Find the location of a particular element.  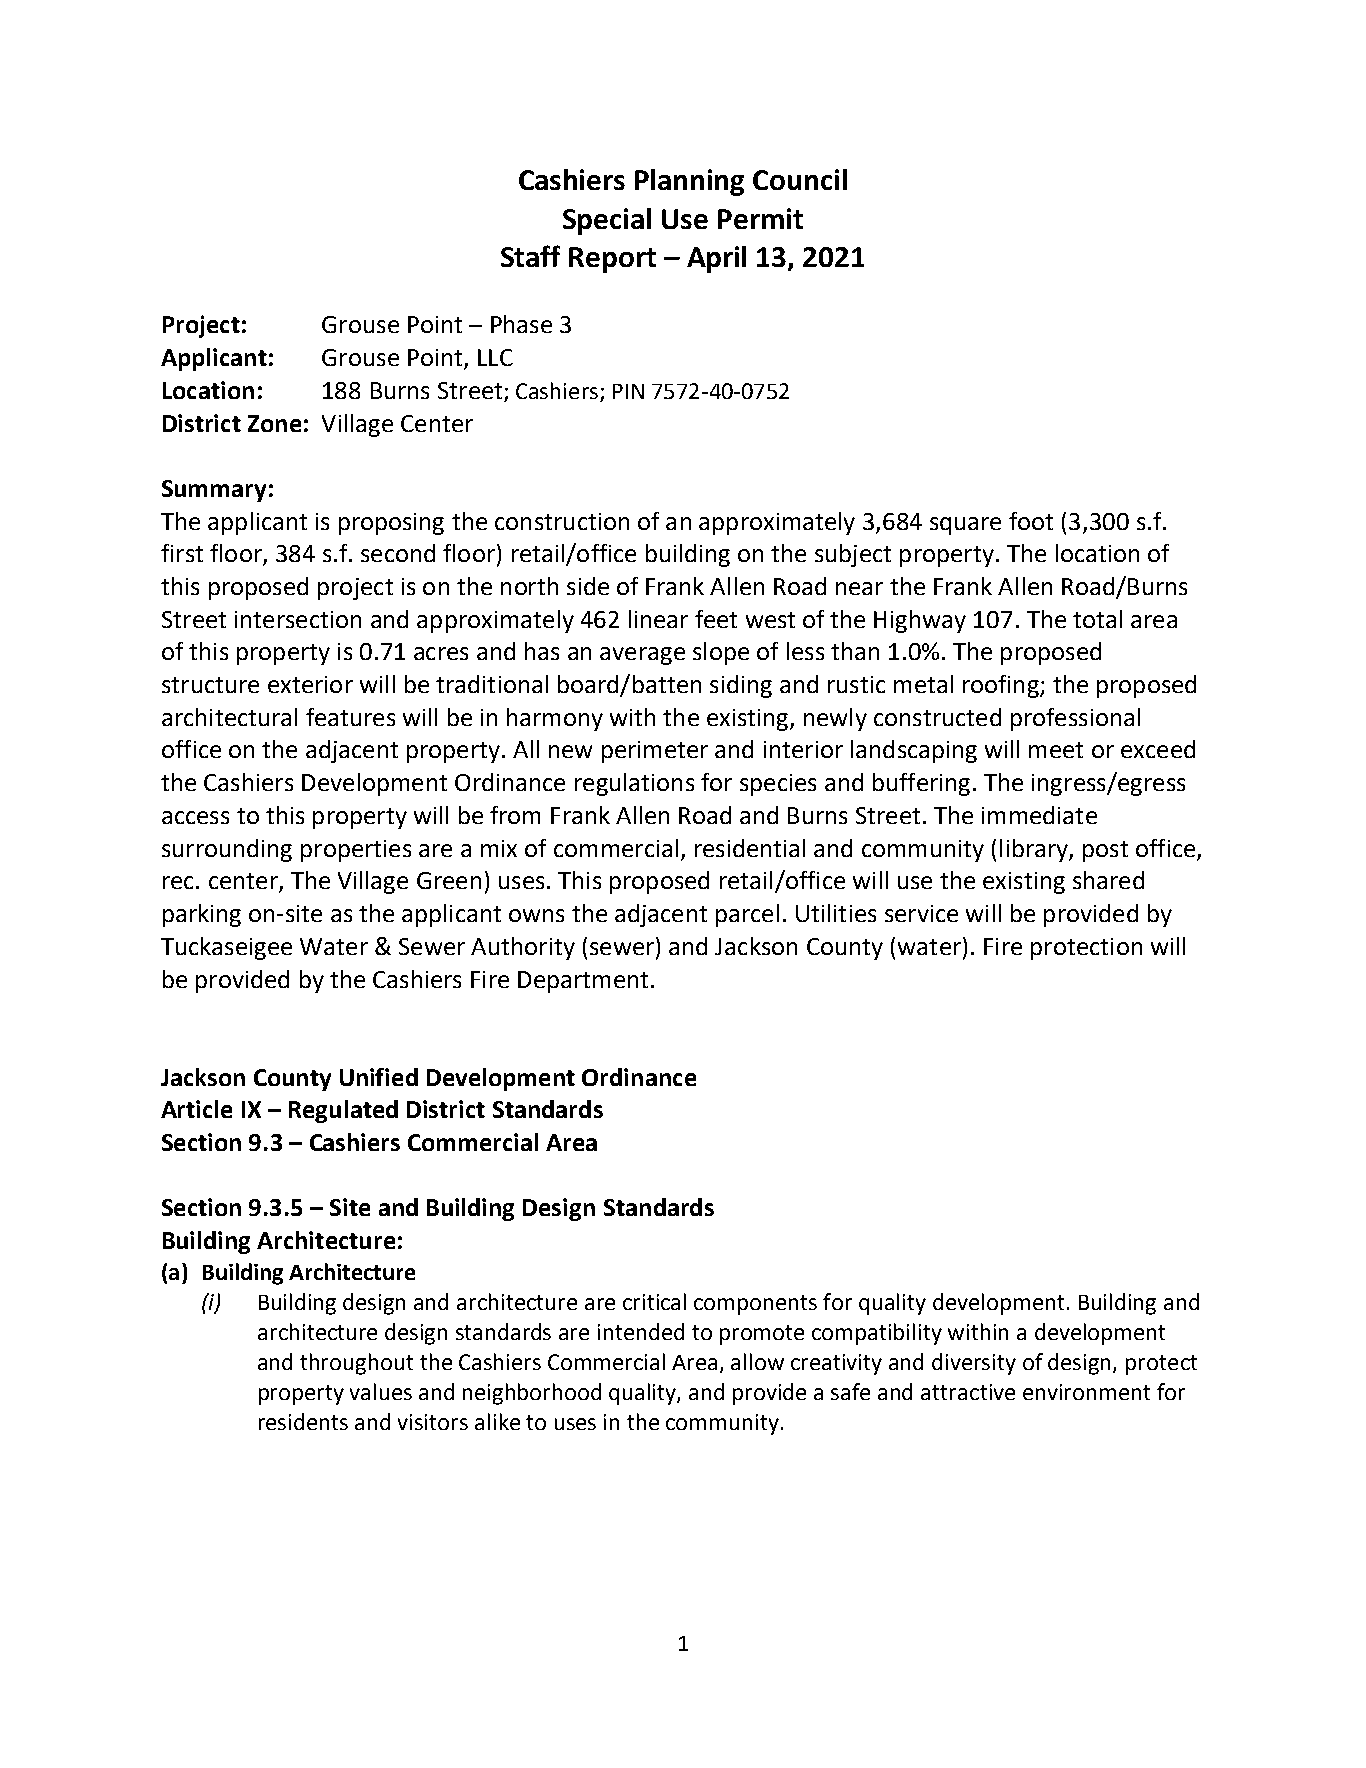

regulations is located at coordinates (634, 784).
